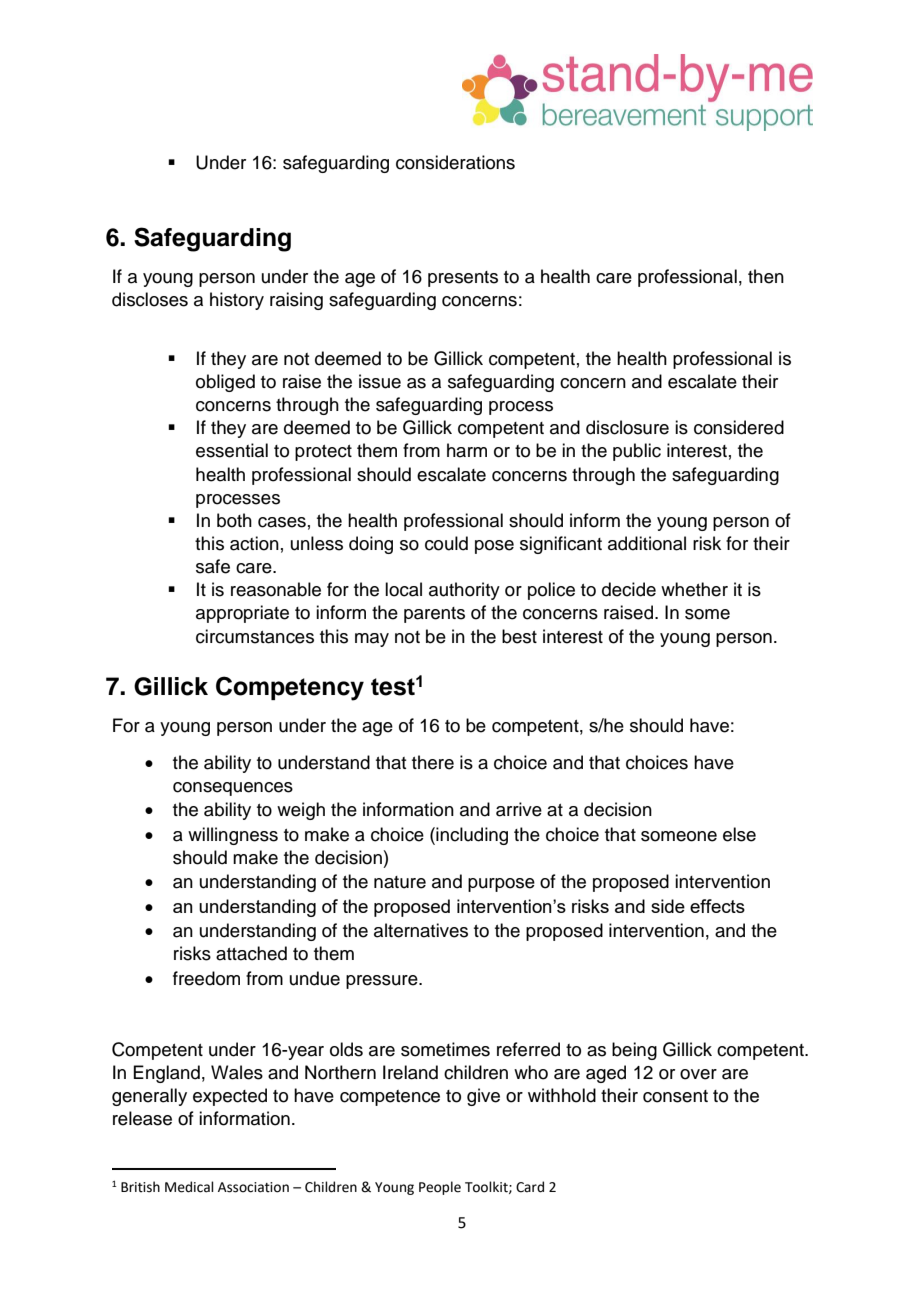 This screenshot has height=1308, width=924. I want to click on consent, so click(675, 1096).
